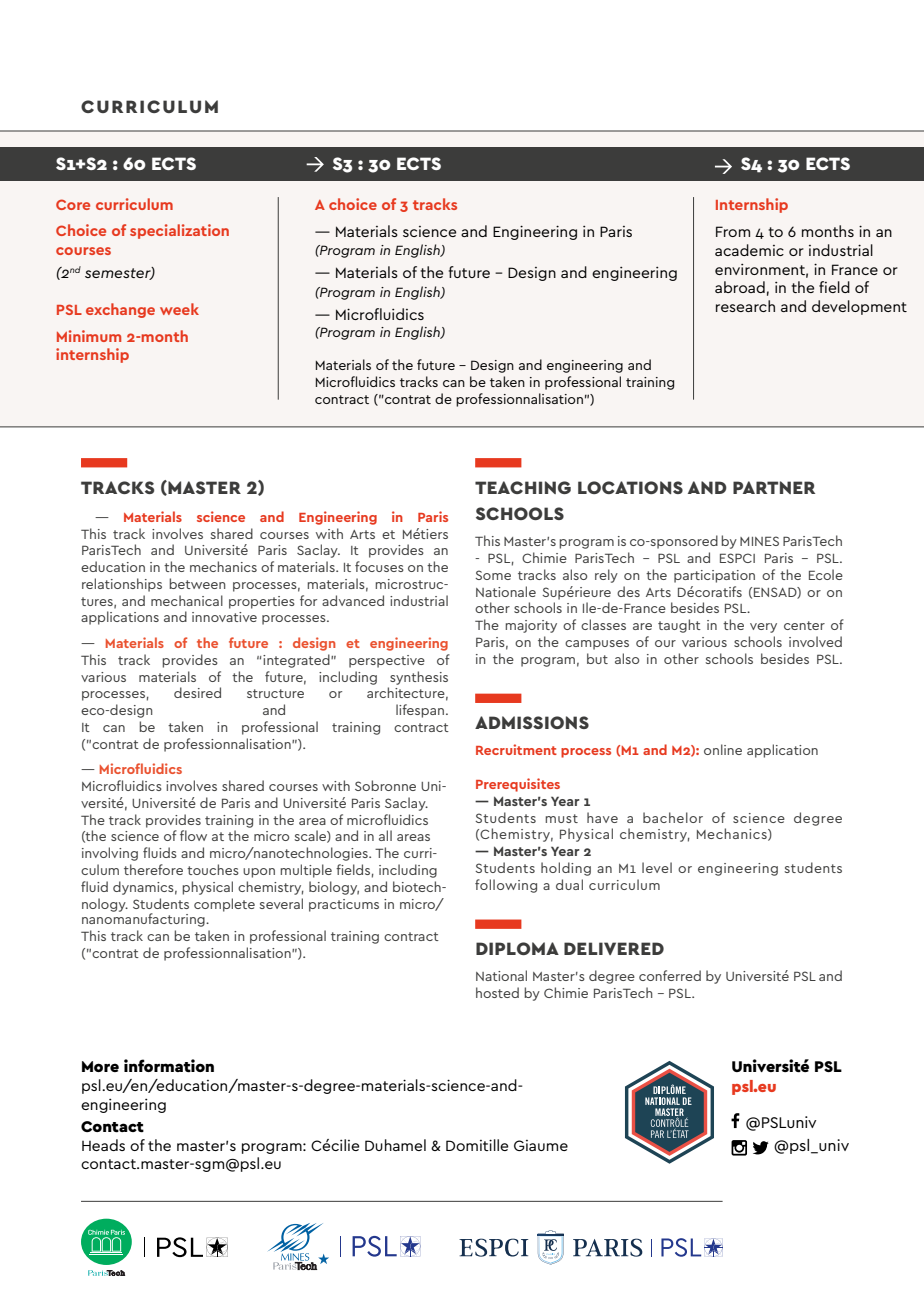 The image size is (924, 1308). Describe the element at coordinates (749, 250) in the document. I see `academic` at that location.
